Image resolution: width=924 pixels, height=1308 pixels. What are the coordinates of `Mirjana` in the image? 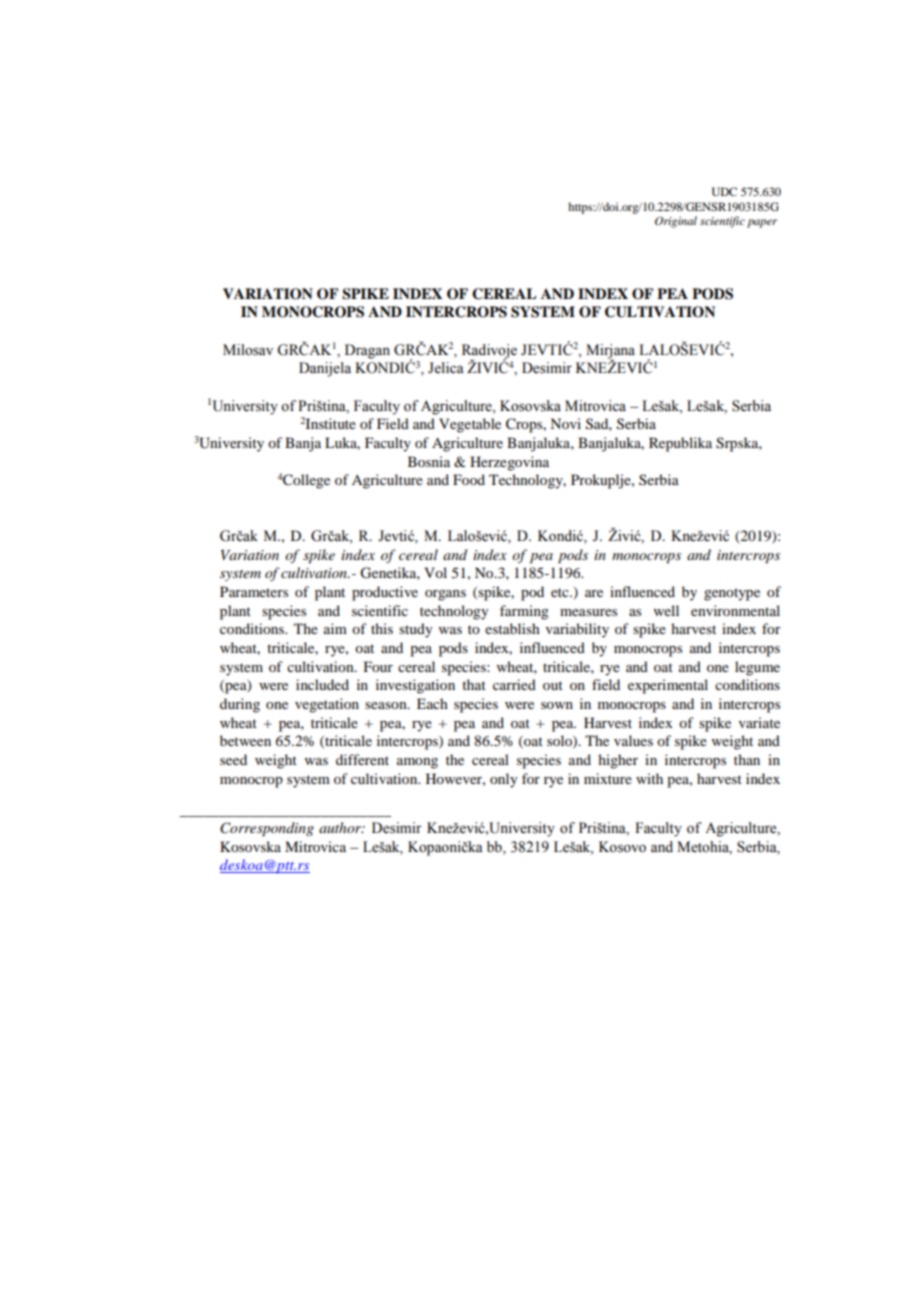 It's located at (610, 352).
